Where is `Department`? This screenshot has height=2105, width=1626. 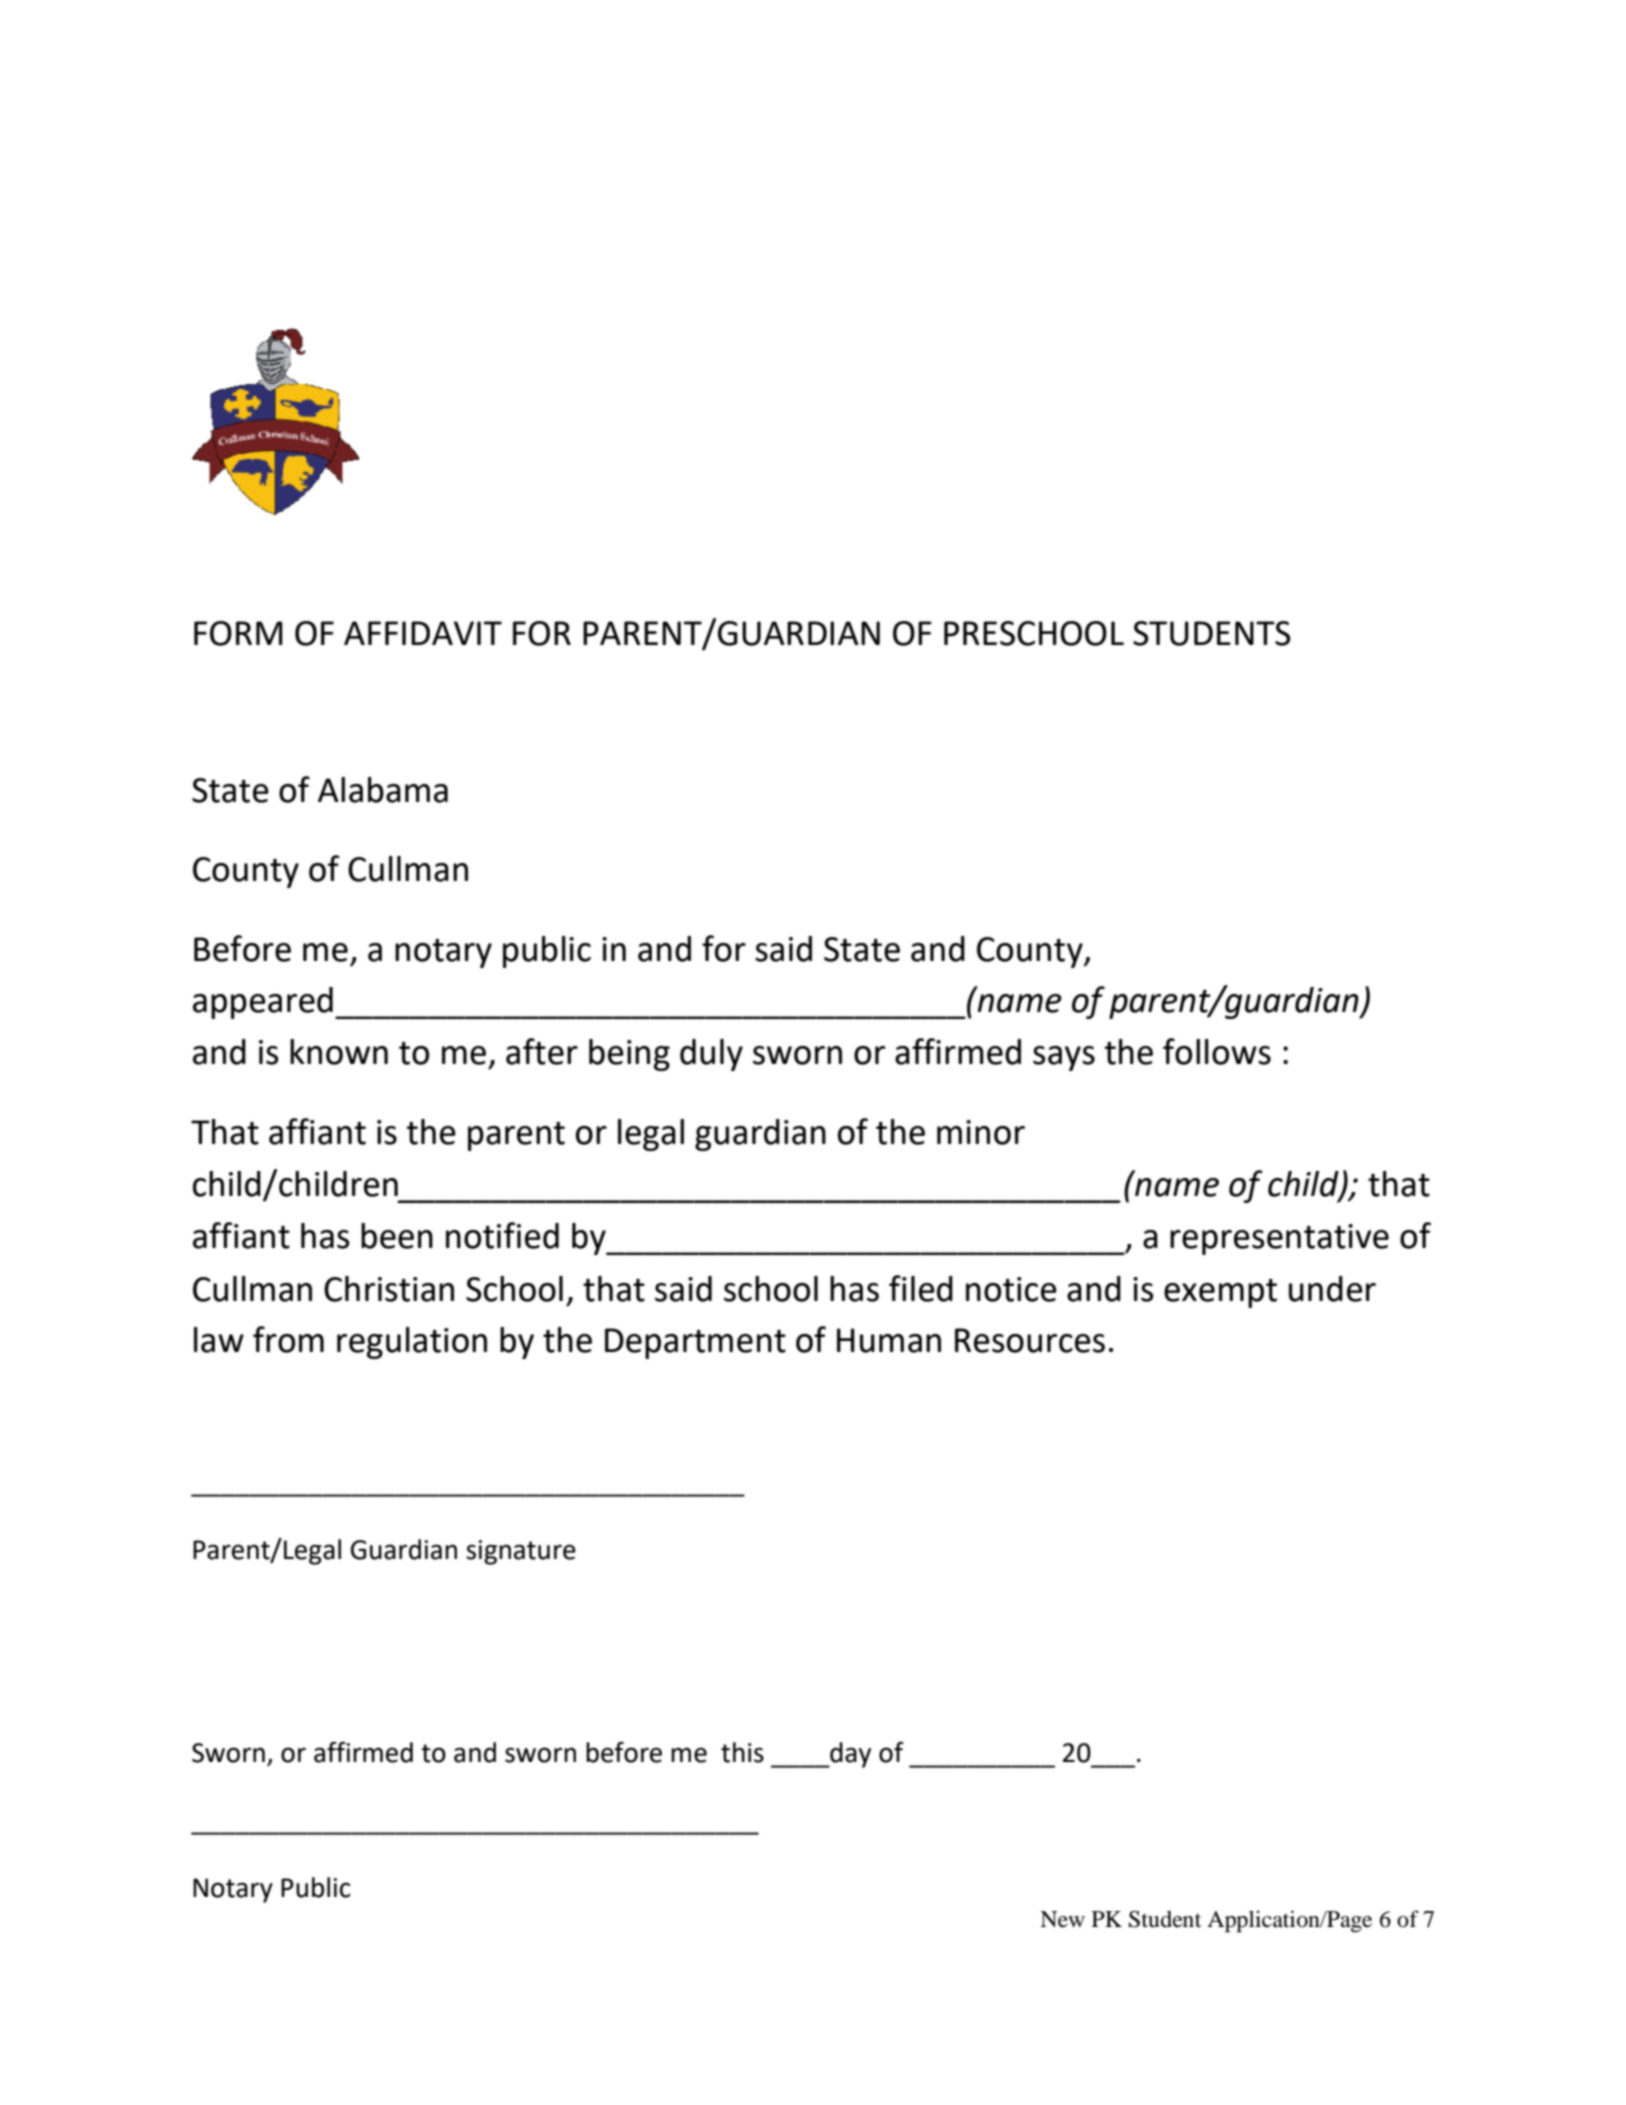 Department is located at coordinates (695, 1343).
